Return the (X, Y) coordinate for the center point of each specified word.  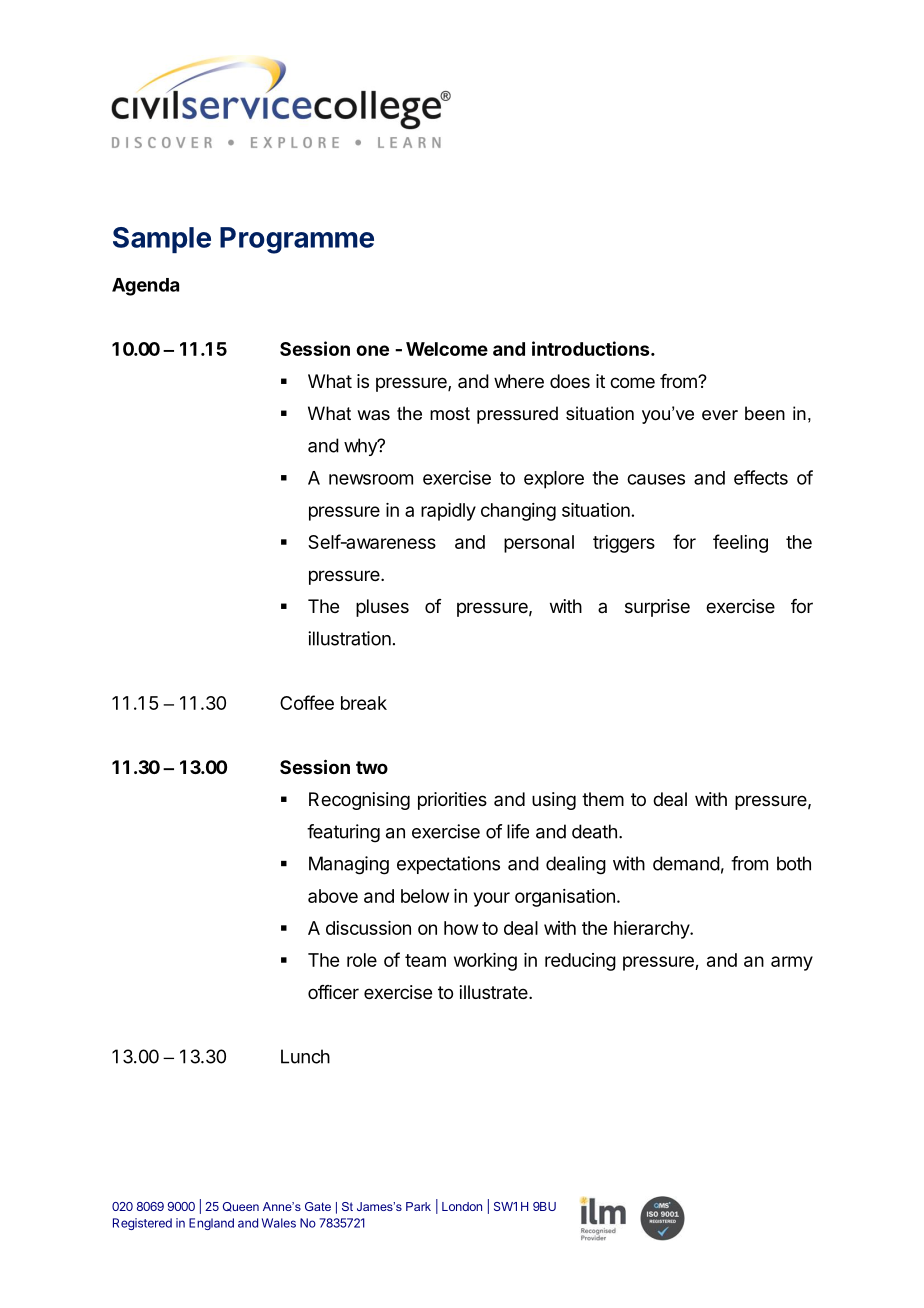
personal (539, 544)
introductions (592, 348)
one (372, 350)
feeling (740, 543)
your (492, 899)
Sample (162, 240)
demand (686, 863)
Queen (241, 1207)
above (333, 896)
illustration (349, 638)
